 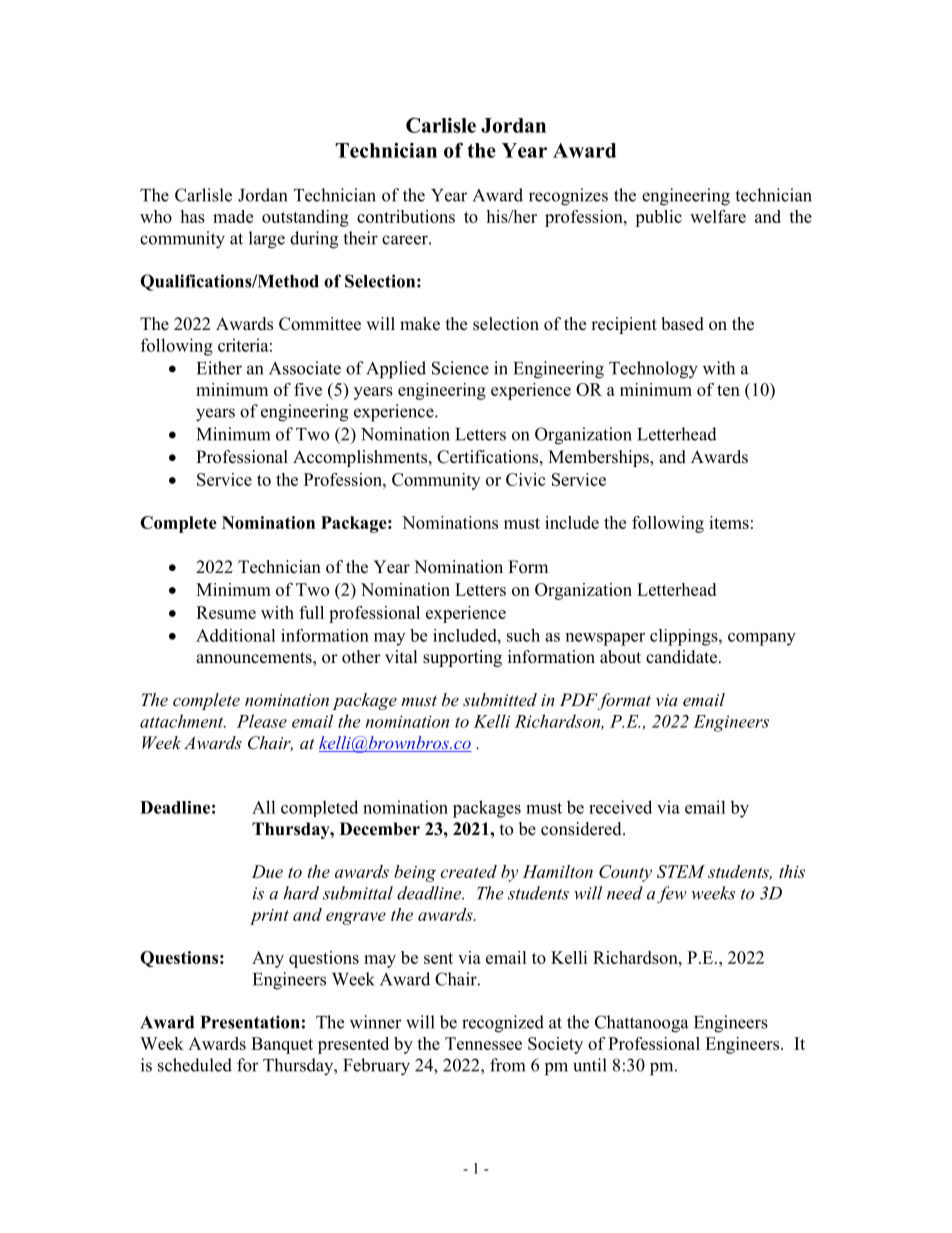 What do you see at coordinates (500, 699) in the page?
I see `submitted` at bounding box center [500, 699].
